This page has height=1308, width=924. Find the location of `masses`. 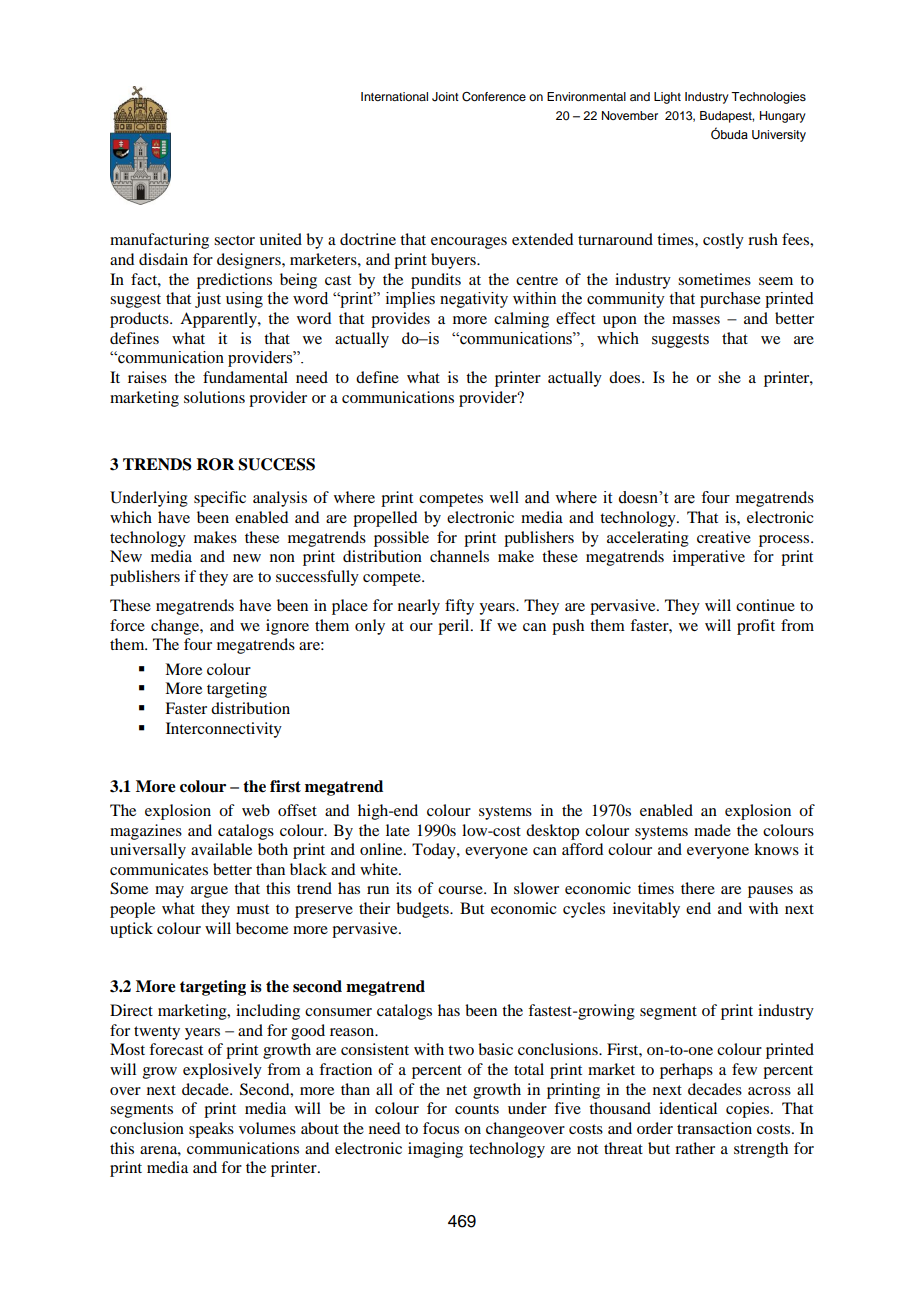

masses is located at coordinates (696, 320).
